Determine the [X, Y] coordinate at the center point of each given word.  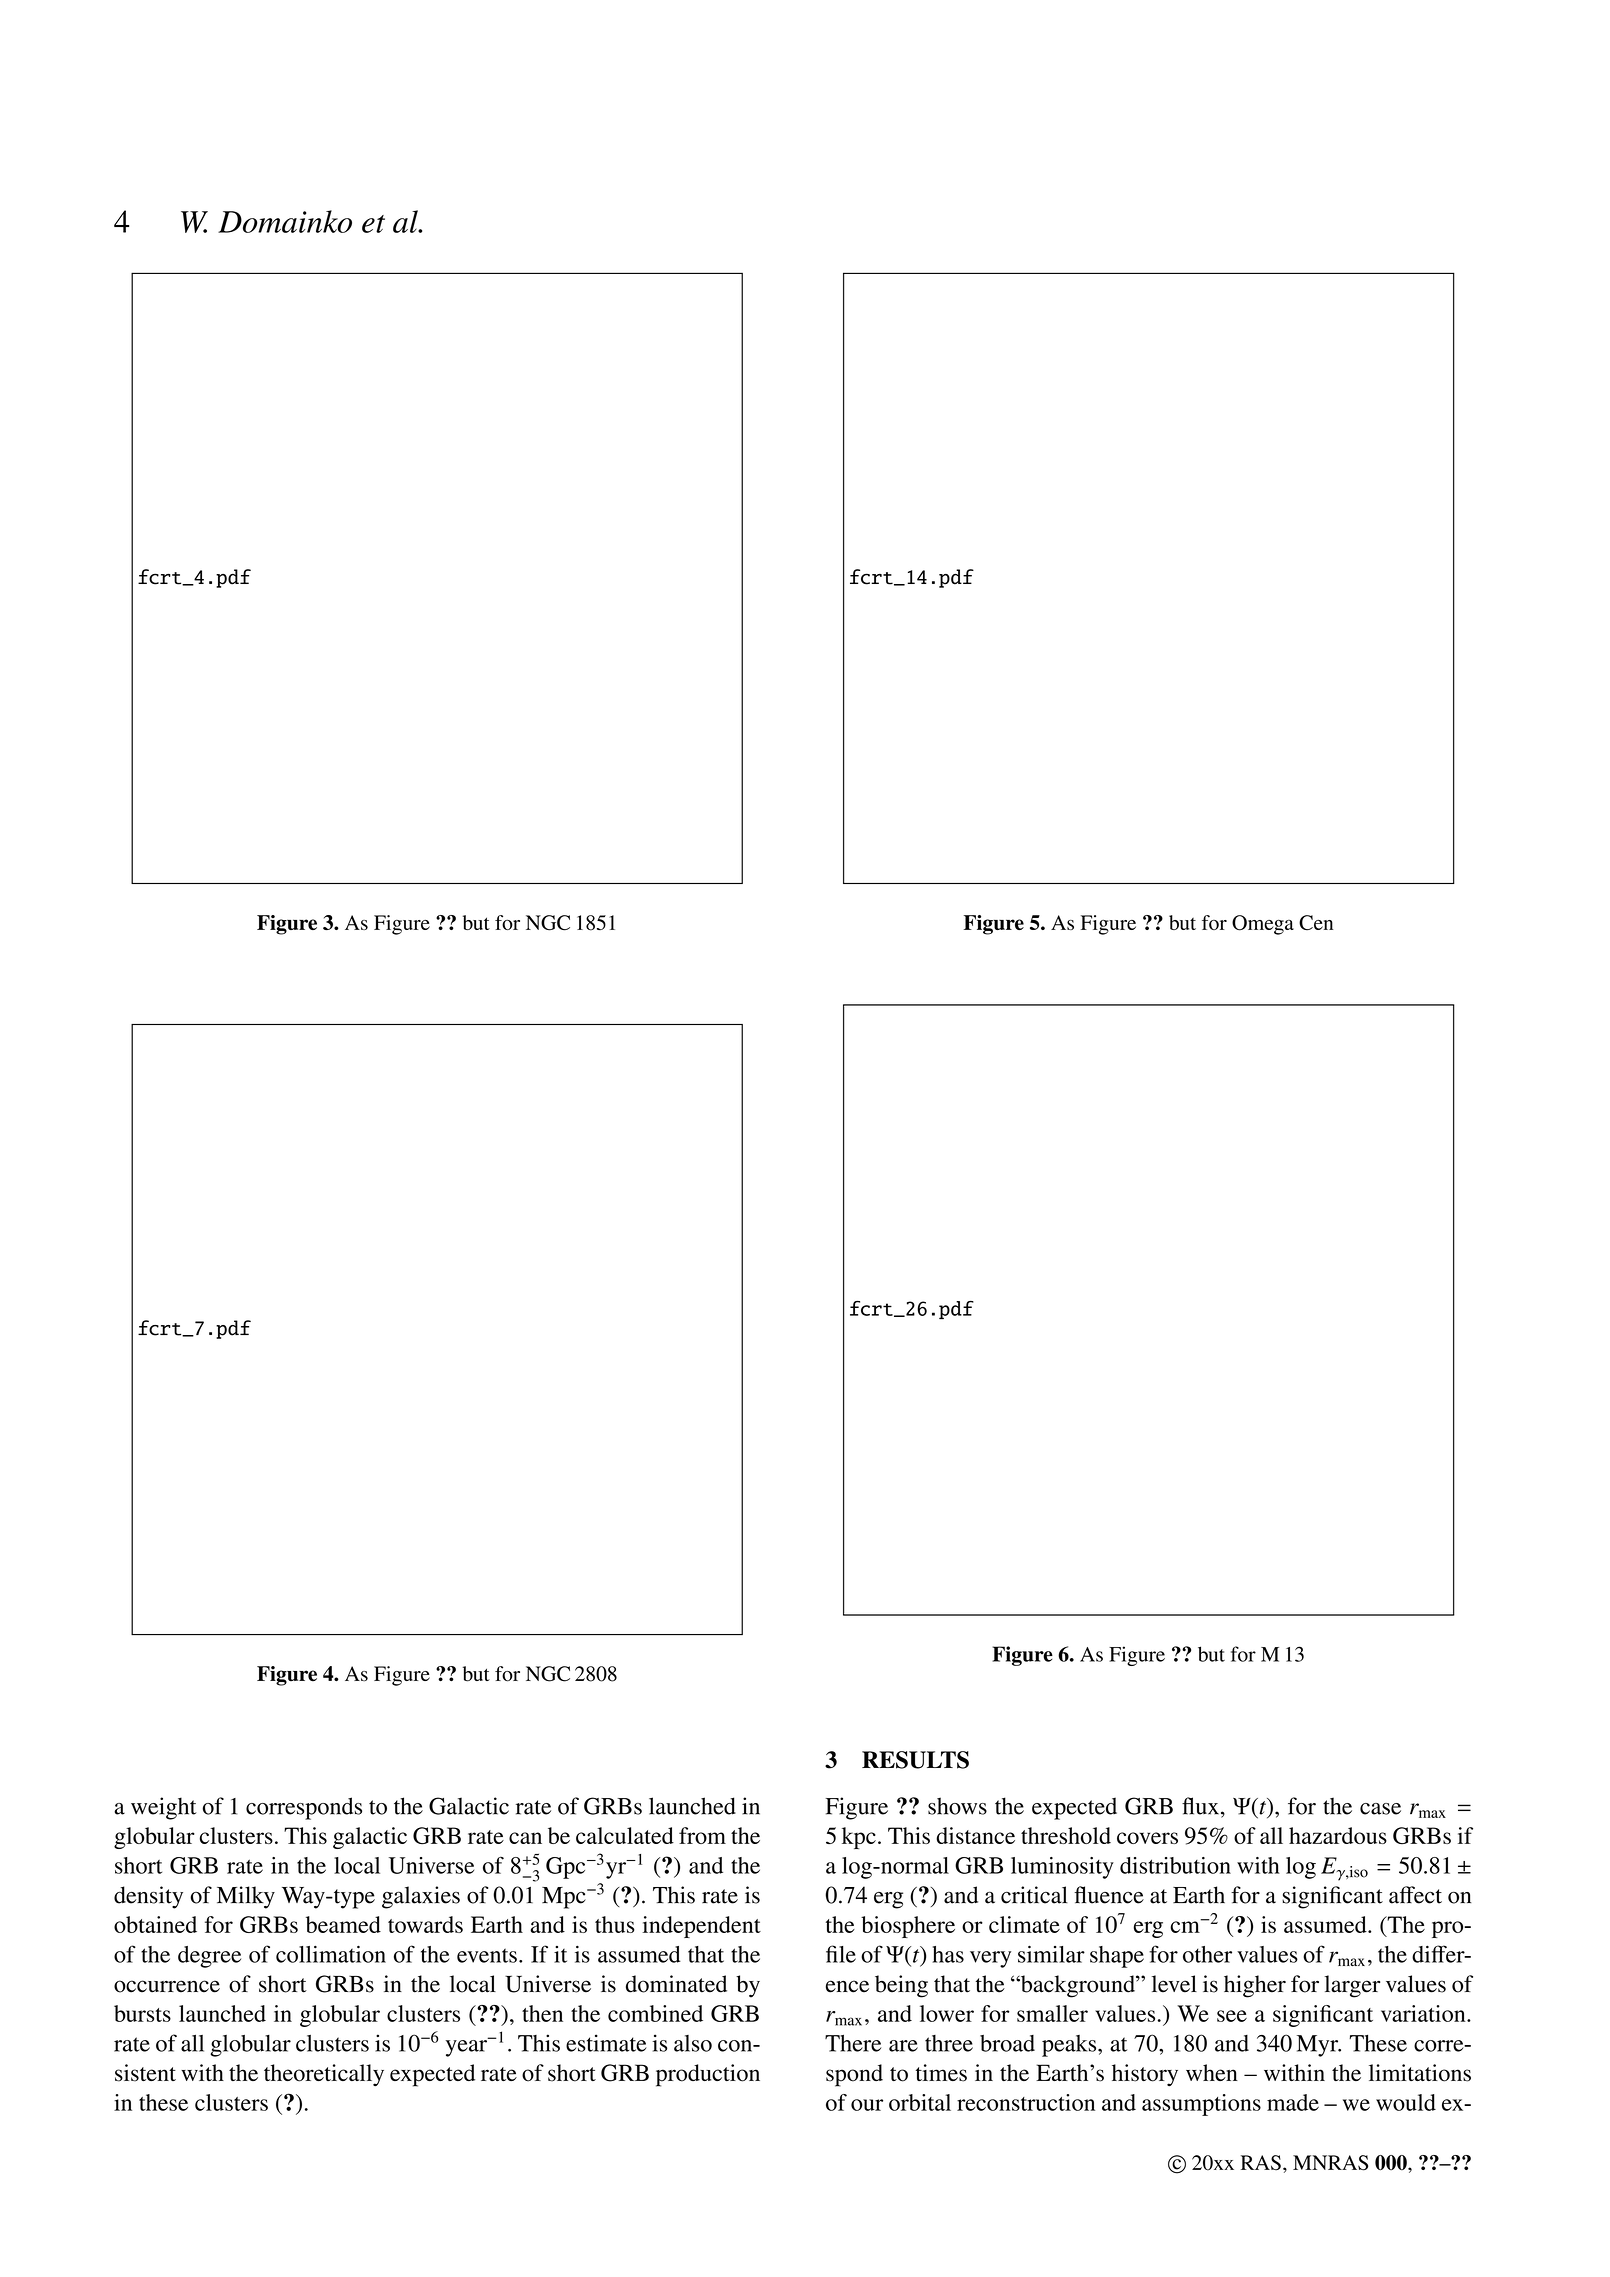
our [867, 2105]
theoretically [324, 2075]
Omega [1263, 925]
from [702, 1835]
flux [1202, 1807]
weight [164, 1808]
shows [957, 1806]
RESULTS [915, 1760]
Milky [246, 1897]
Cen [1316, 923]
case [1380, 1809]
